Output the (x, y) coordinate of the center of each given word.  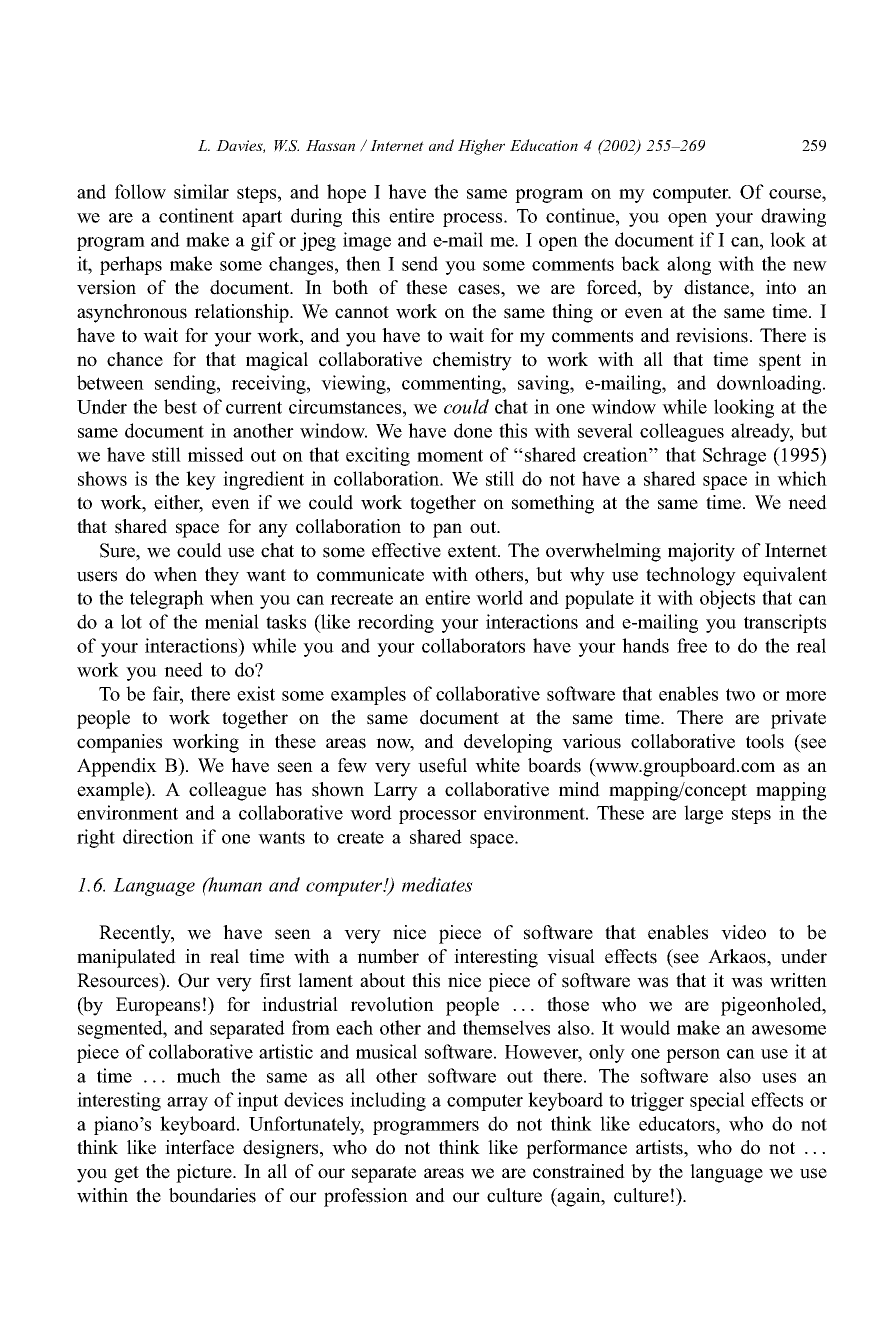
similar (201, 191)
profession (366, 1197)
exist (256, 693)
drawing (793, 217)
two (740, 694)
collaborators (473, 645)
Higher (481, 147)
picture (205, 1173)
